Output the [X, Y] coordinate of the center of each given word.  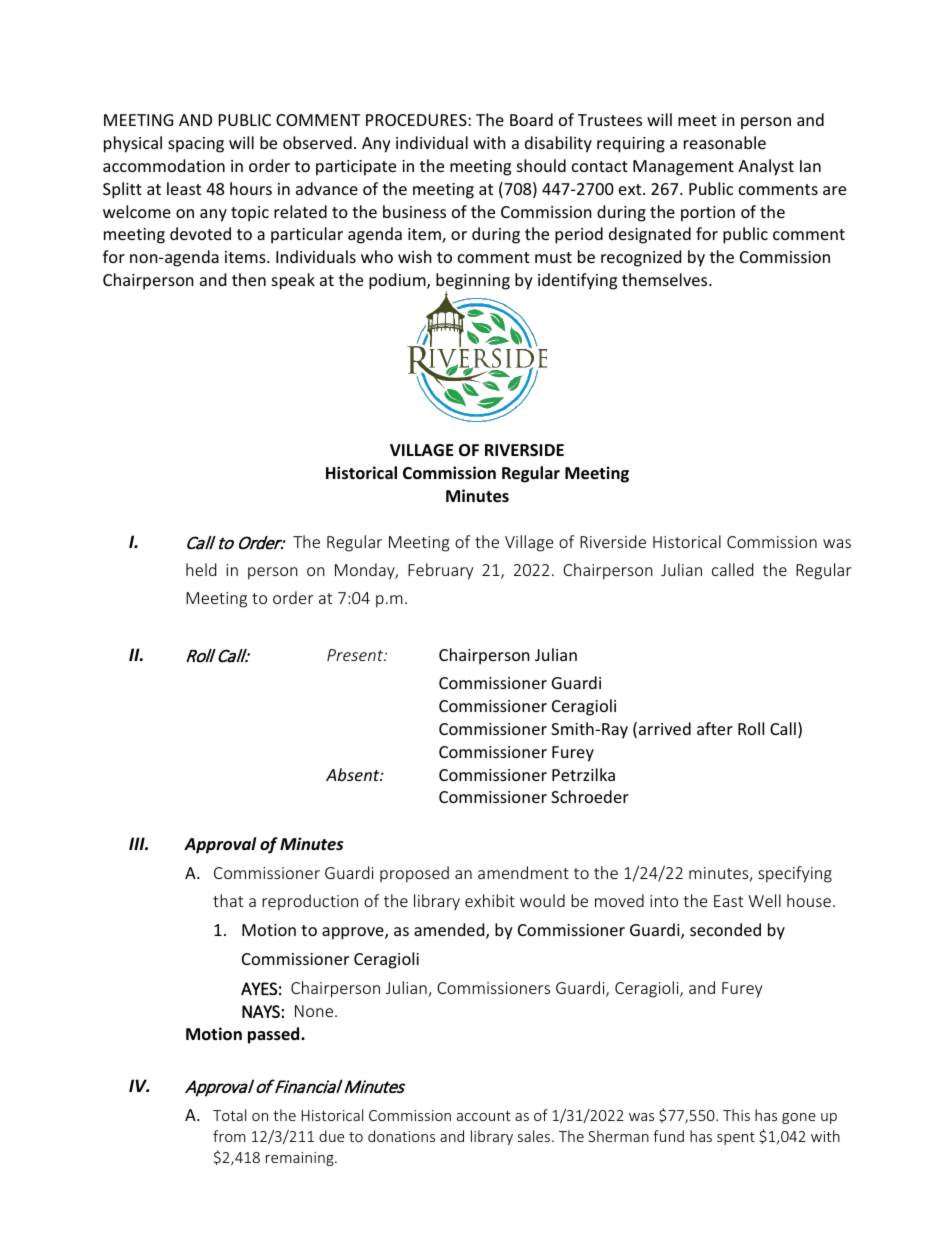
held [201, 569]
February [440, 571]
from [229, 1136]
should [541, 165]
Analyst [766, 167]
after [715, 728]
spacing [196, 145]
